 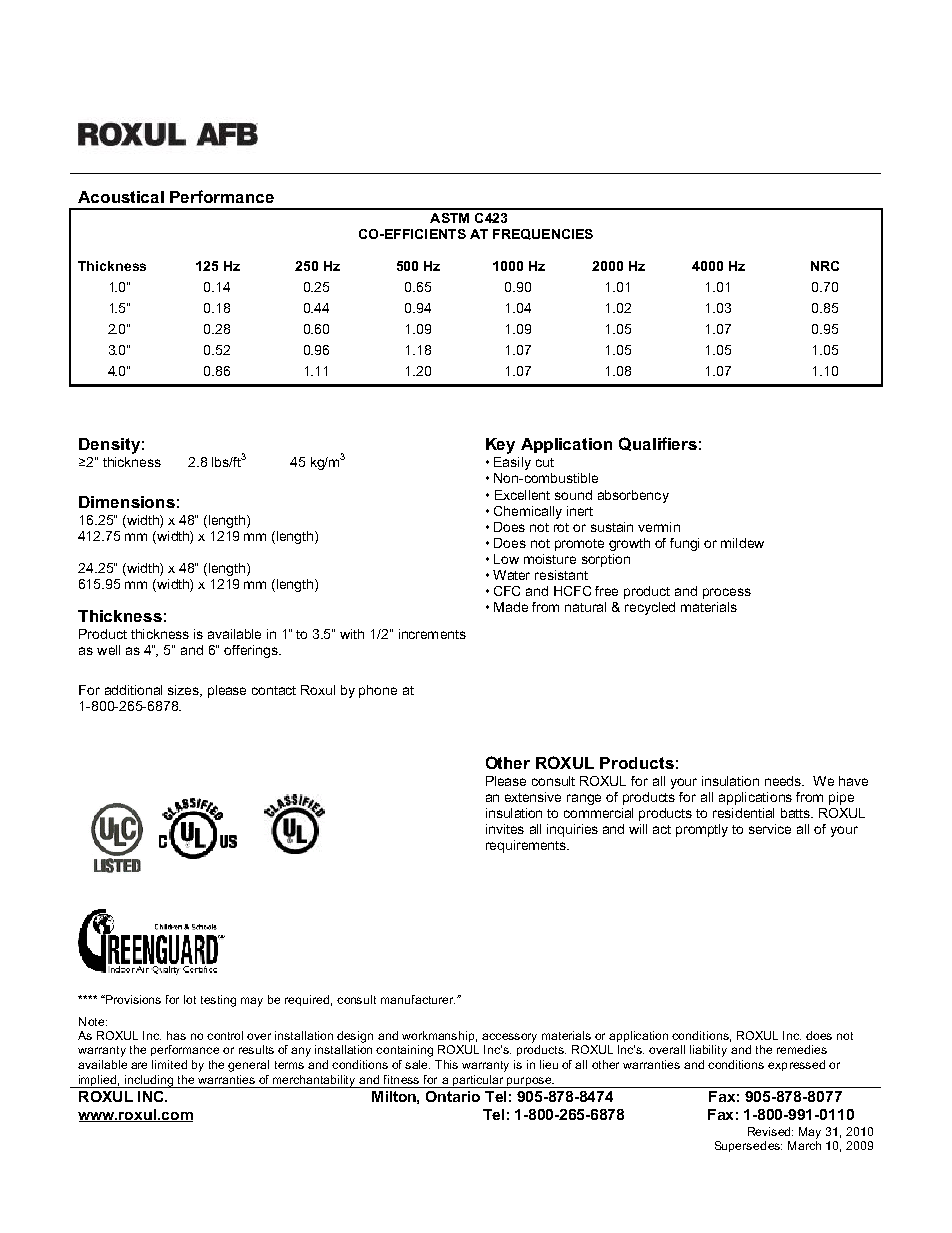 What do you see at coordinates (184, 691) in the screenshot?
I see `sizes` at bounding box center [184, 691].
